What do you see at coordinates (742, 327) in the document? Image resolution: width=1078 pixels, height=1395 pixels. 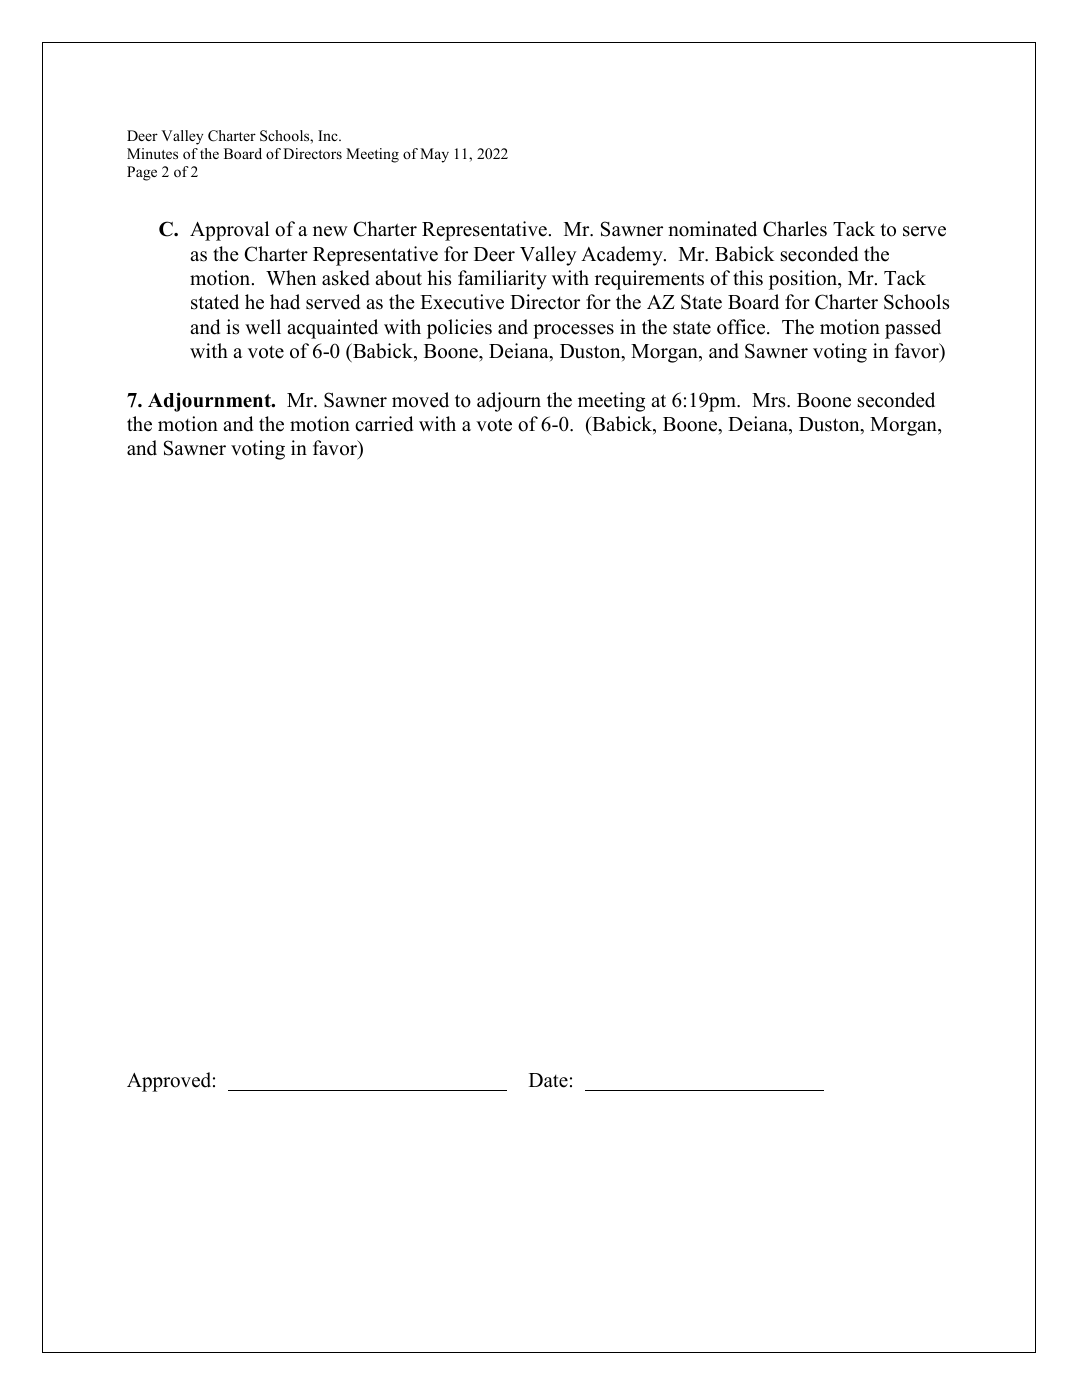 I see `office` at bounding box center [742, 327].
